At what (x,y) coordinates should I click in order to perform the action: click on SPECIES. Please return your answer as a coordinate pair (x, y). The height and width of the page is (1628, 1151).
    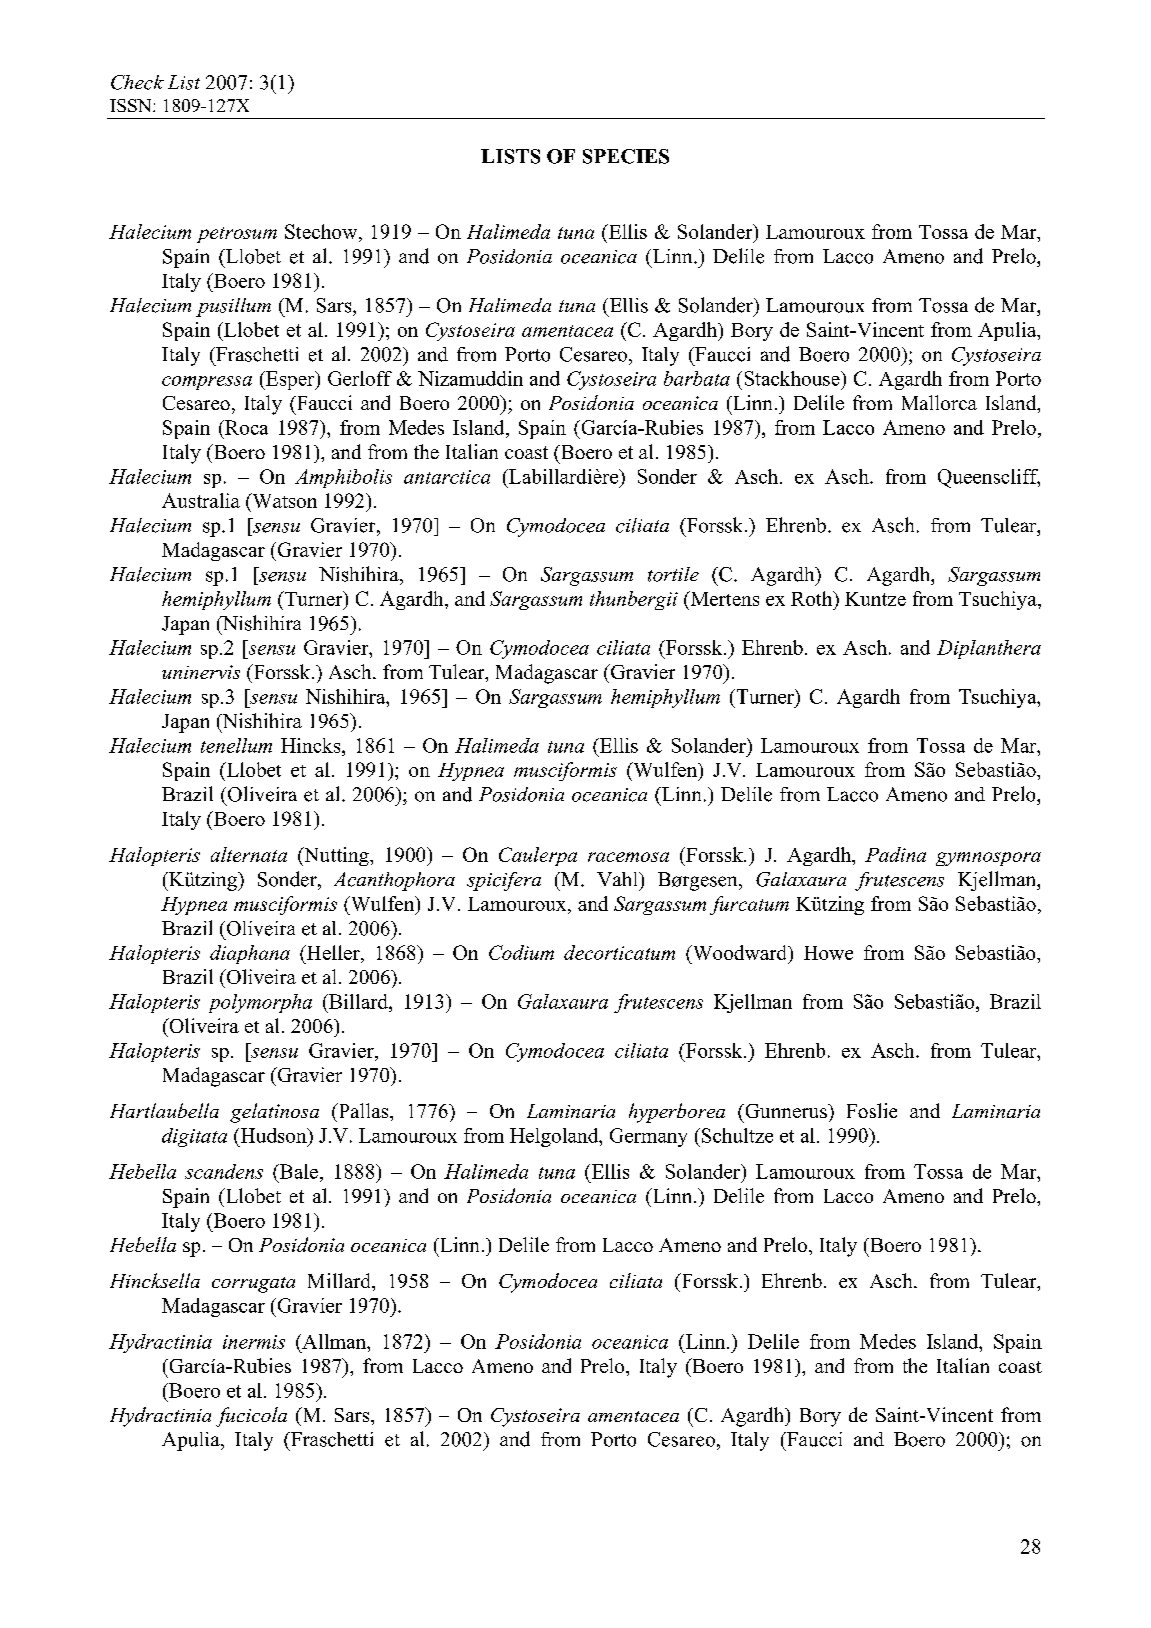
    Looking at the image, I should click on (626, 156).
